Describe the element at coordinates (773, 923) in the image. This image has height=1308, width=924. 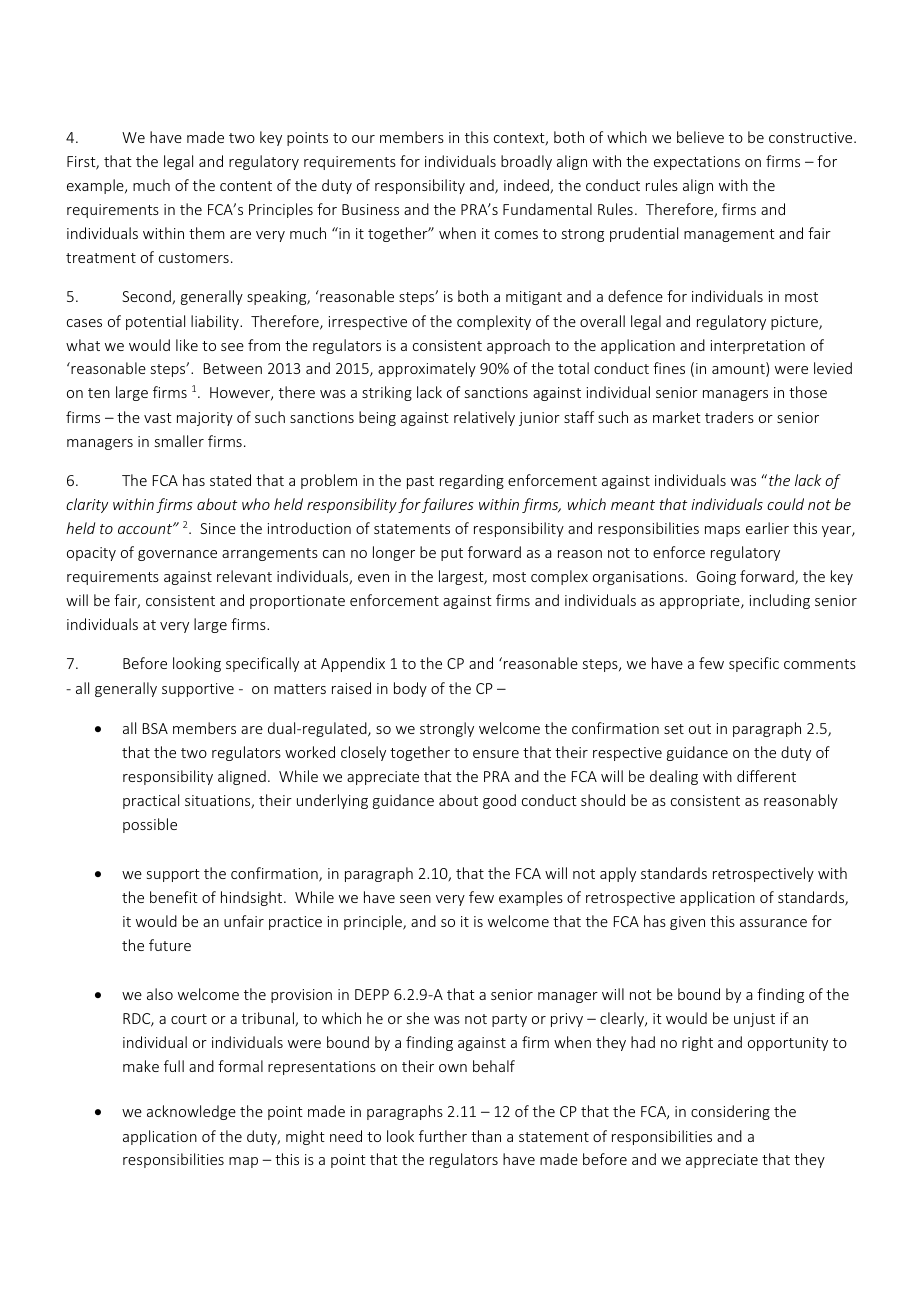
I see `assurance` at that location.
